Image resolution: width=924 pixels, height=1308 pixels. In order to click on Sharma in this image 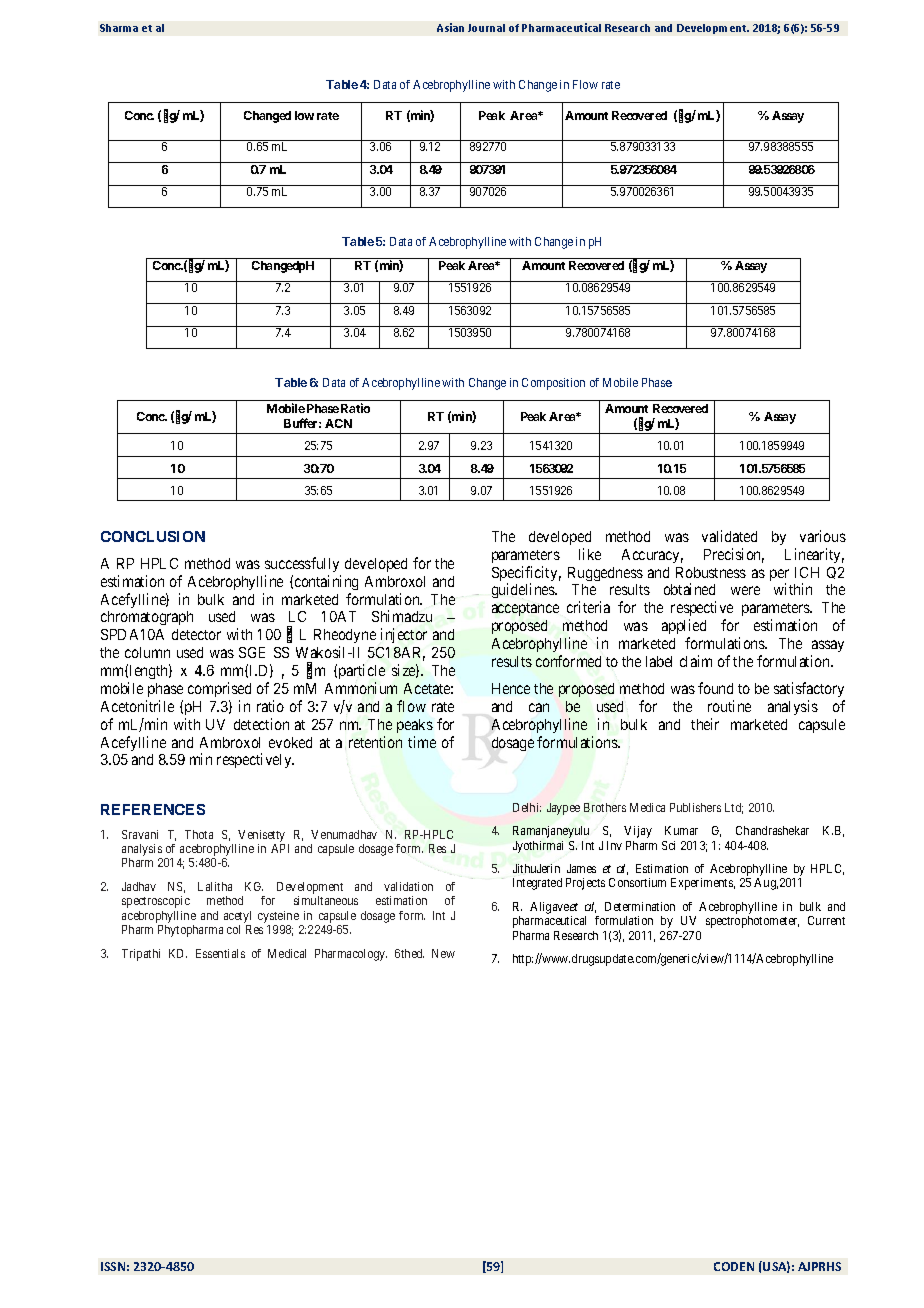, I will do `click(119, 28)`.
